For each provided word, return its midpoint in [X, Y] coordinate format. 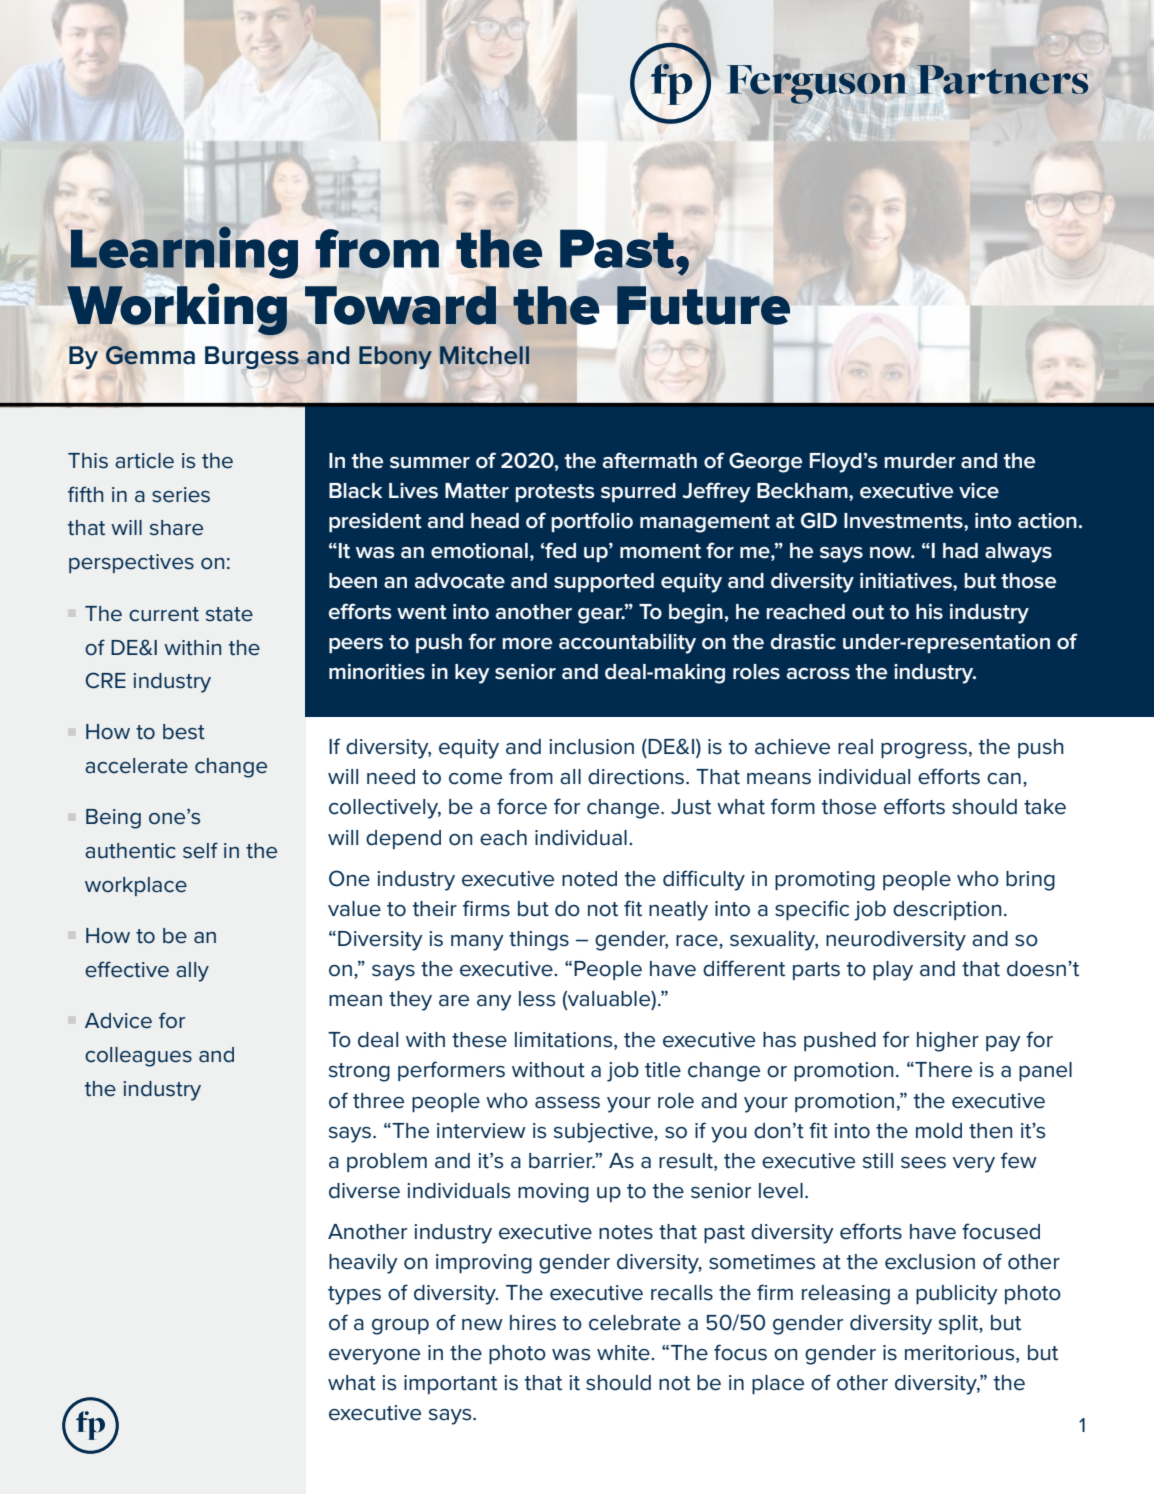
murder [920, 461]
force [522, 806]
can [1004, 779]
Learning [184, 252]
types [354, 1295]
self [200, 850]
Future [703, 305]
